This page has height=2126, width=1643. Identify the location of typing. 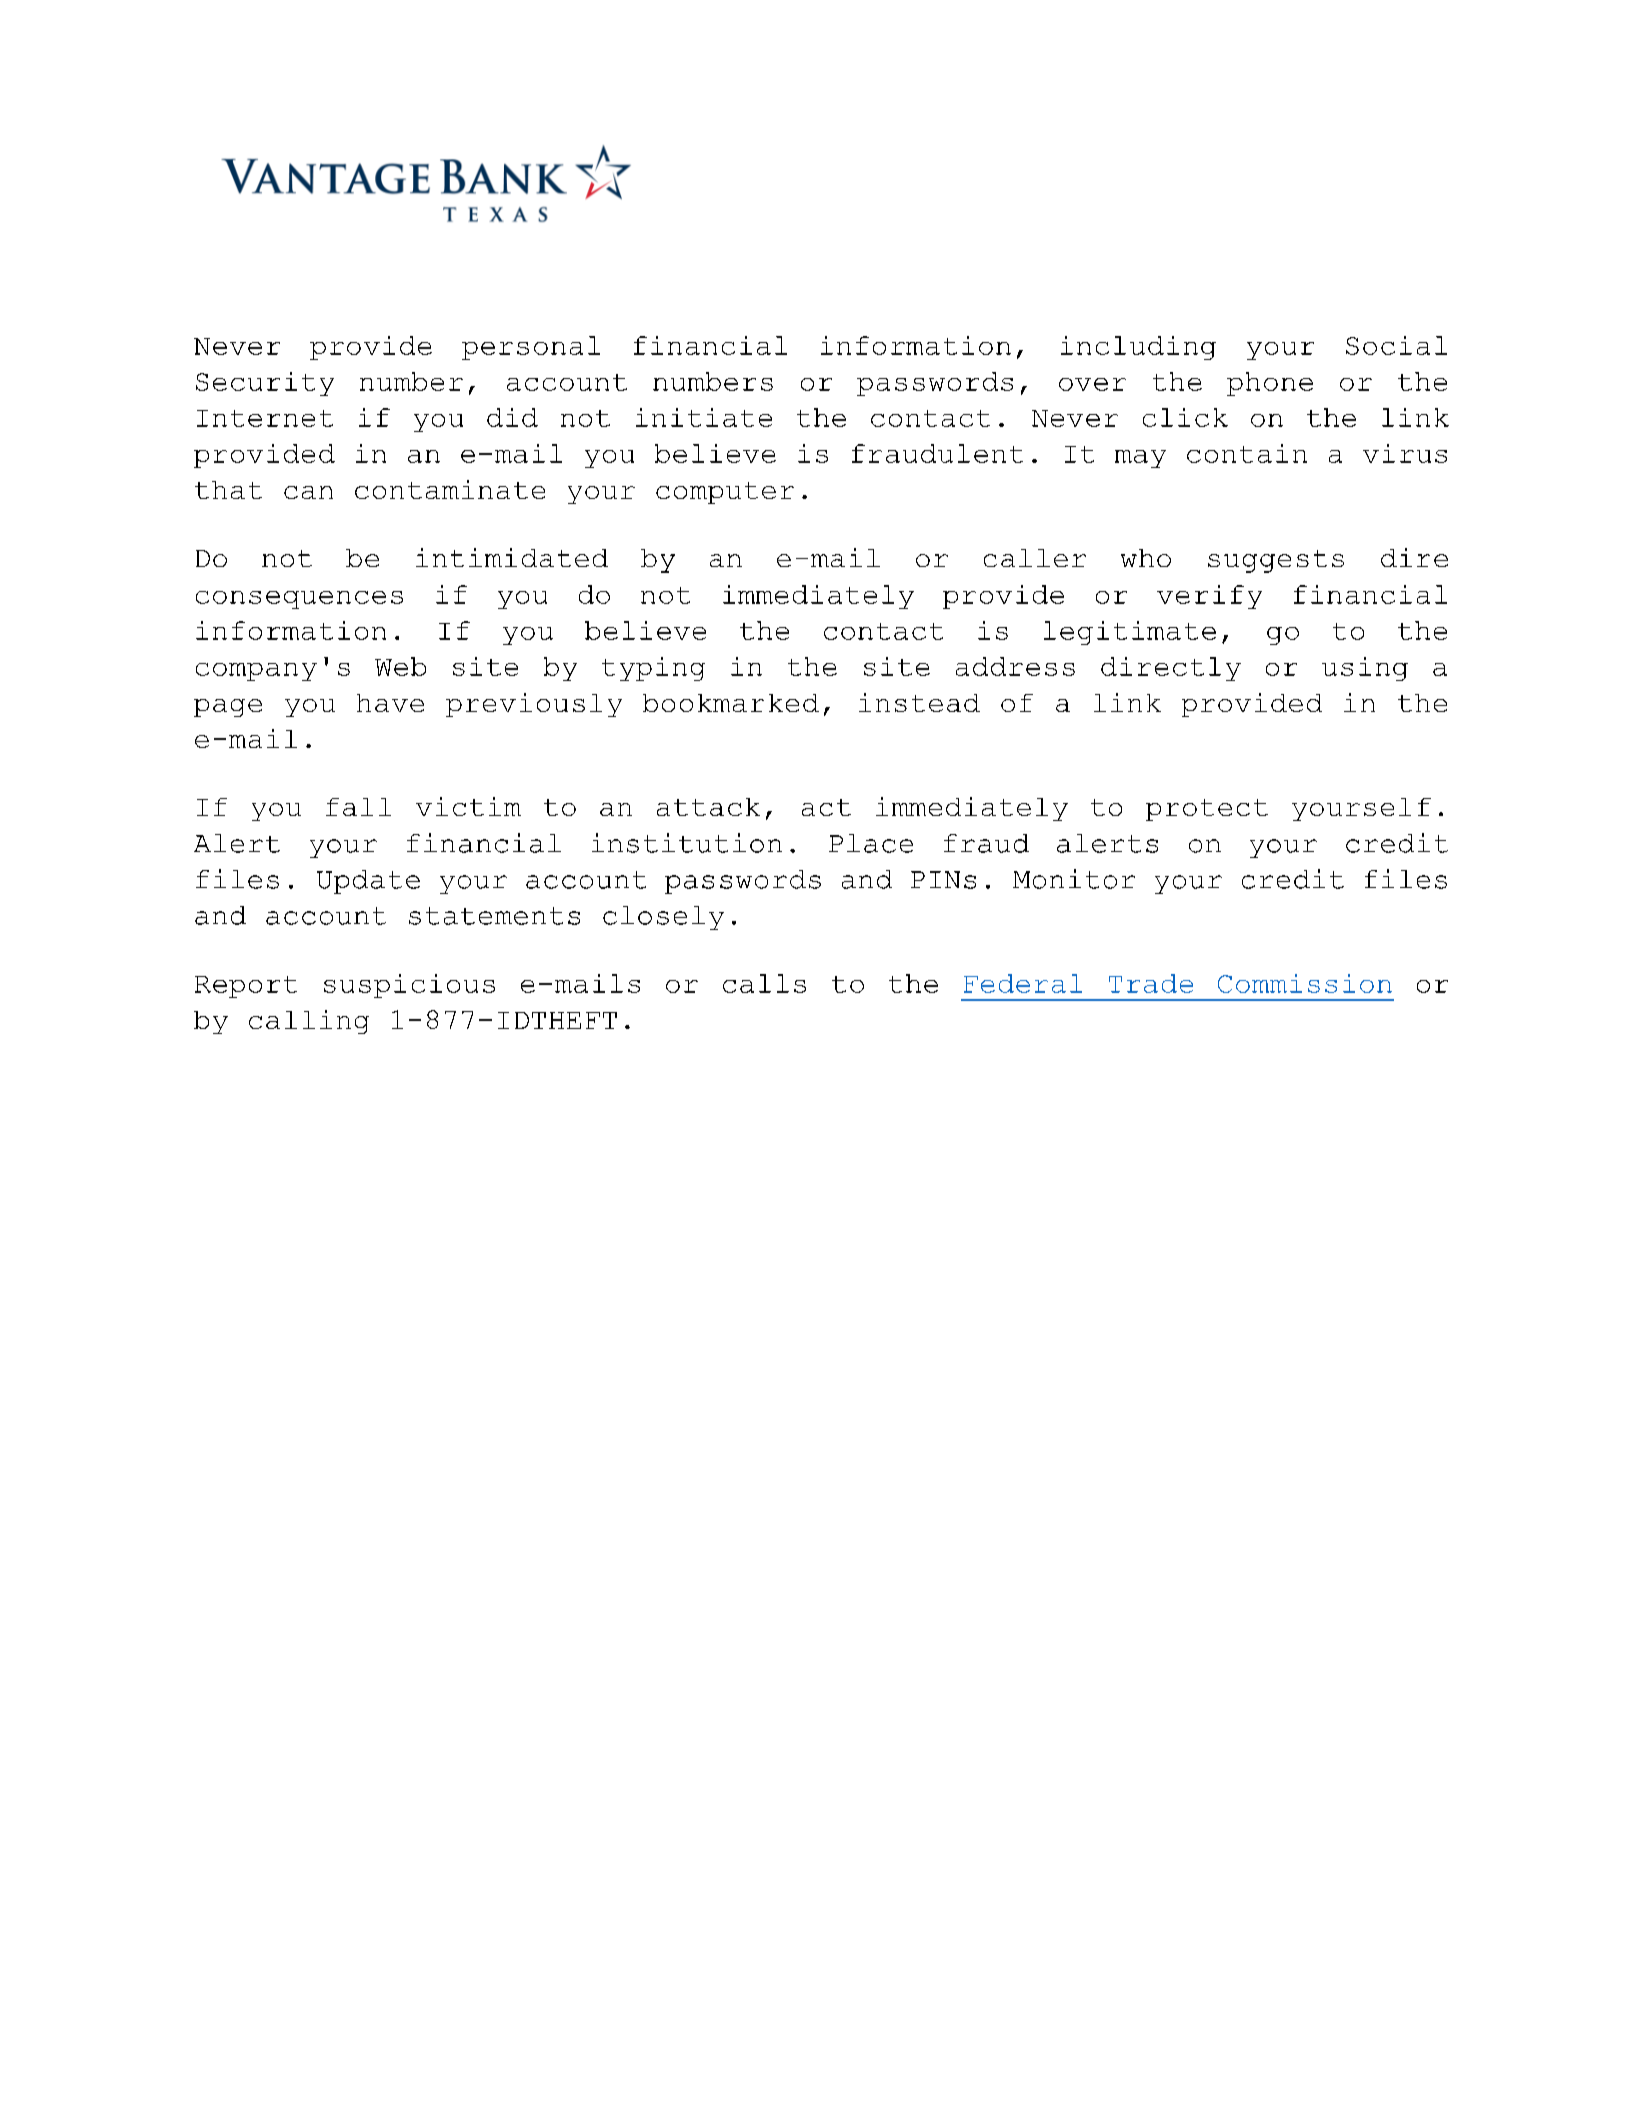
(653, 669).
